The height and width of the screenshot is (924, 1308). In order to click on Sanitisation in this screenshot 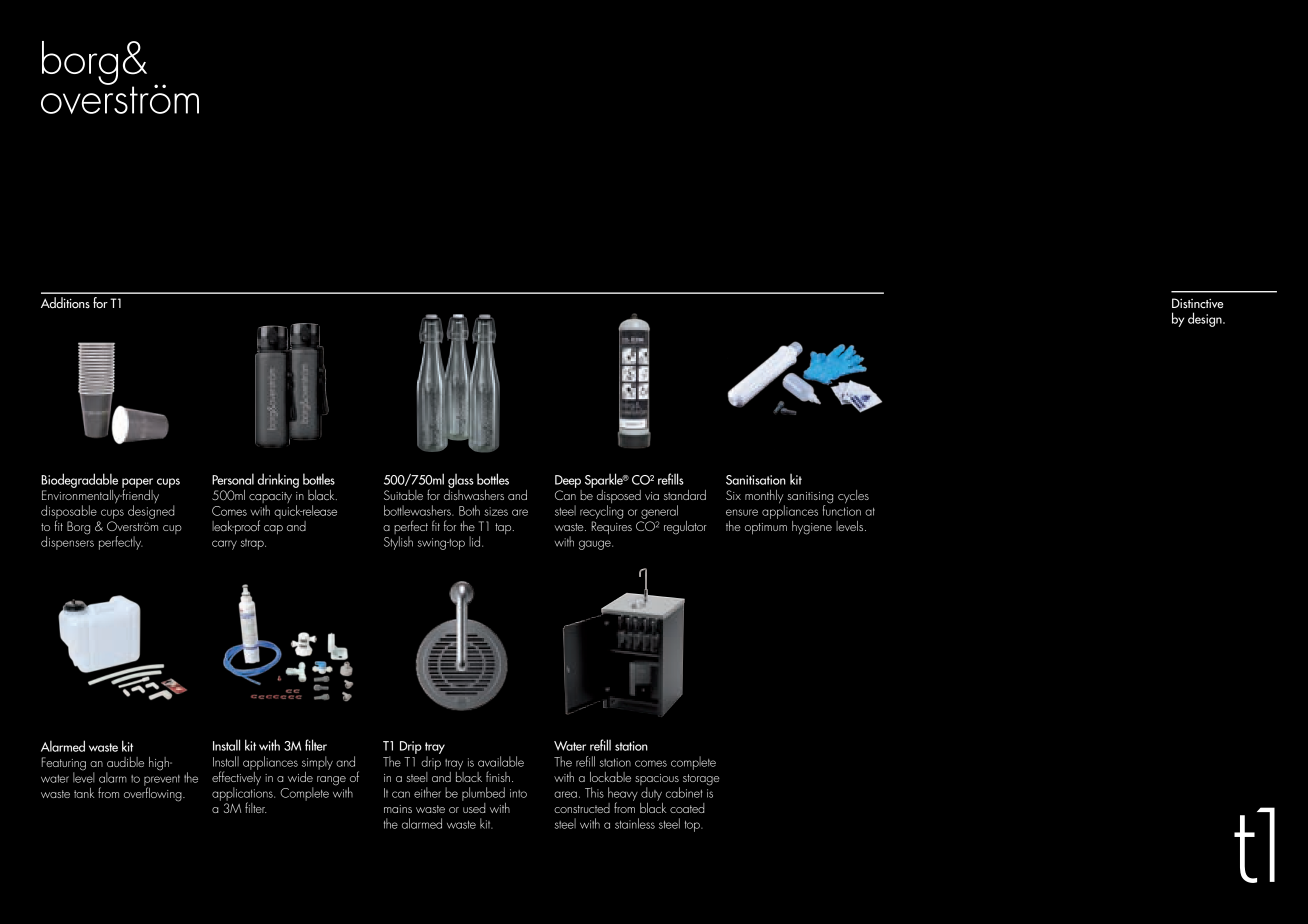, I will do `click(756, 480)`.
